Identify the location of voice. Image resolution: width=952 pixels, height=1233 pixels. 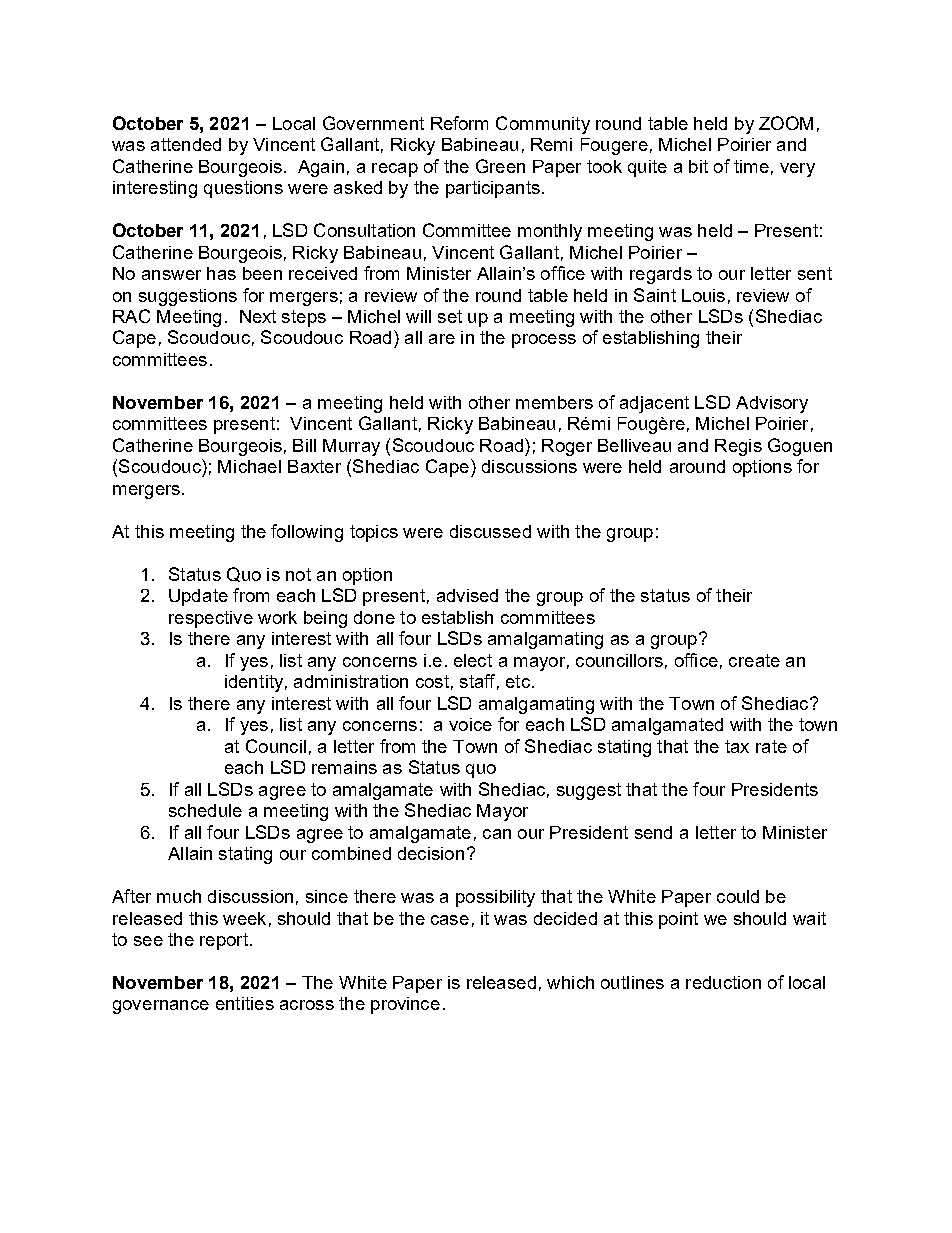
(470, 724).
